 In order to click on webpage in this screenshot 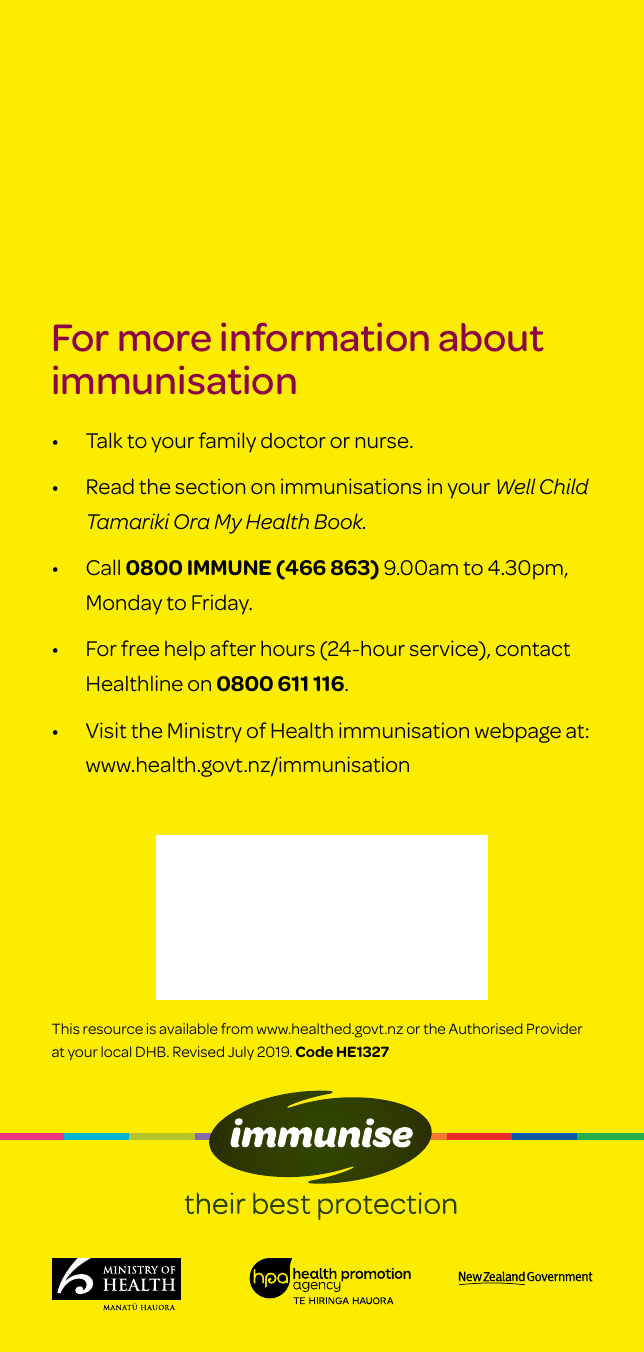, I will do `click(518, 732)`.
